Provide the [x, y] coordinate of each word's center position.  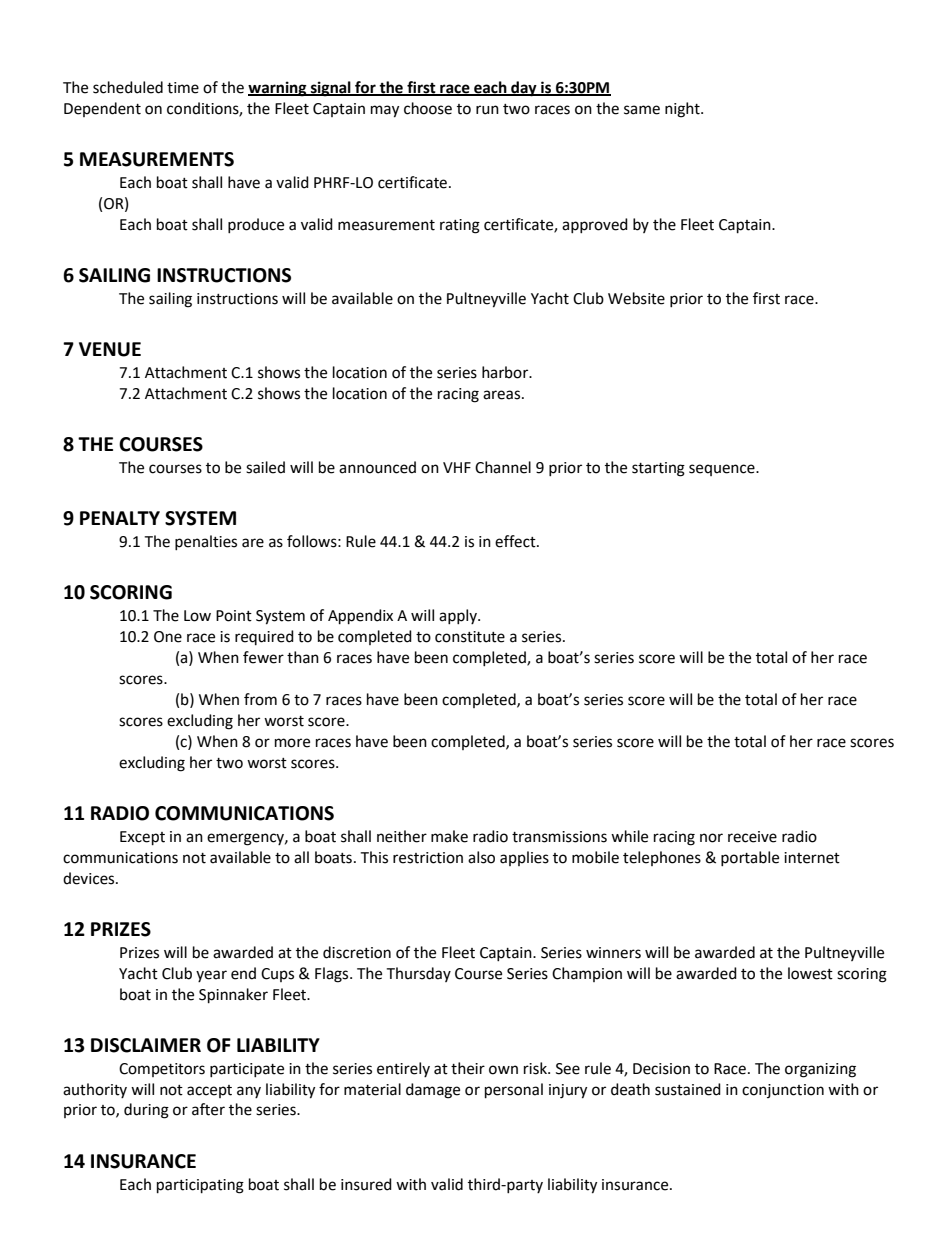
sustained [688, 1089]
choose [428, 108]
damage [433, 1091]
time [183, 88]
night [683, 110]
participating [200, 1186]
